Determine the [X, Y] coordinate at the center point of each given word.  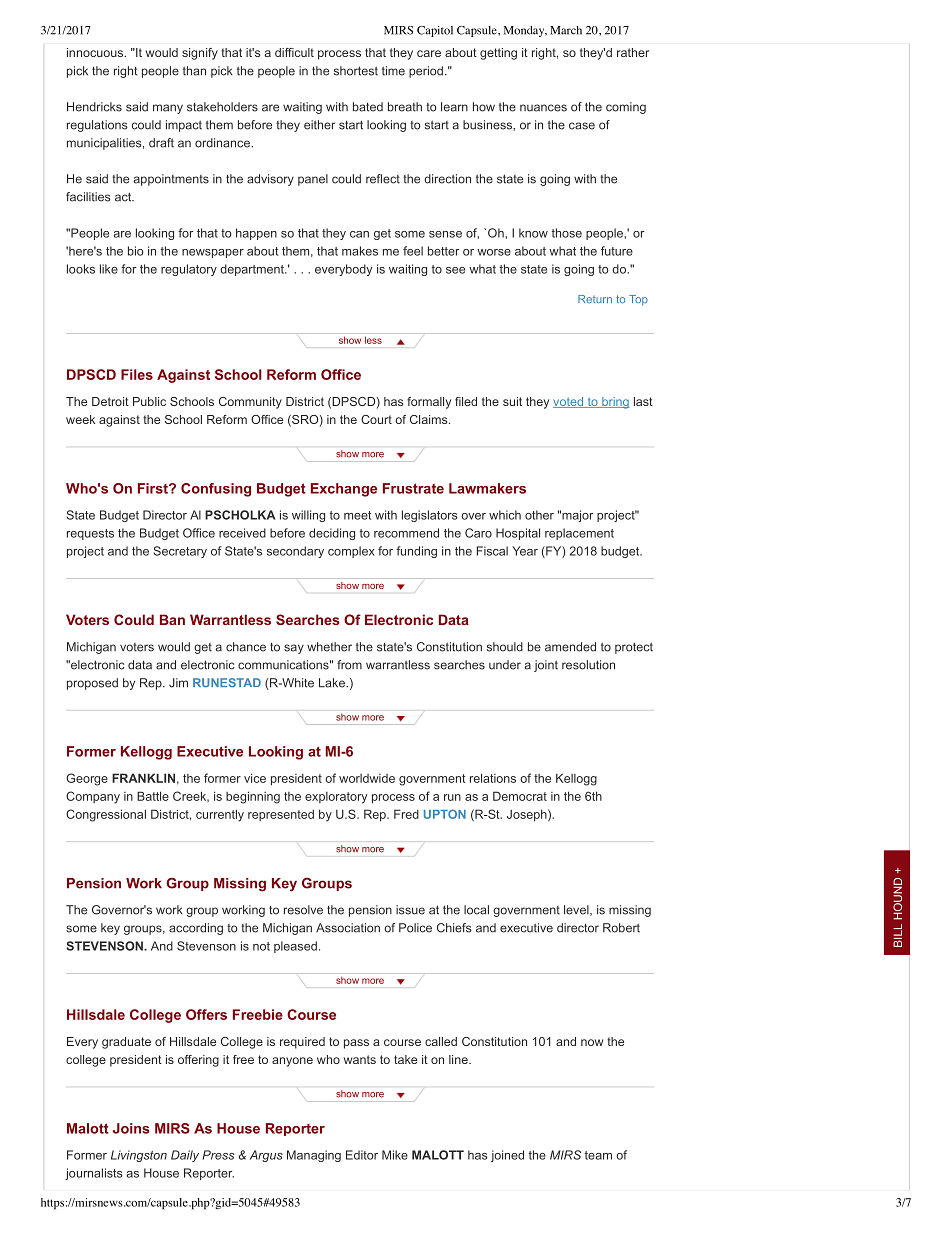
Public [149, 401]
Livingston [139, 1156]
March [566, 30]
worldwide [367, 778]
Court [376, 419]
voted [569, 402]
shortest [356, 71]
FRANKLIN [143, 778]
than [194, 71]
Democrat [520, 796]
